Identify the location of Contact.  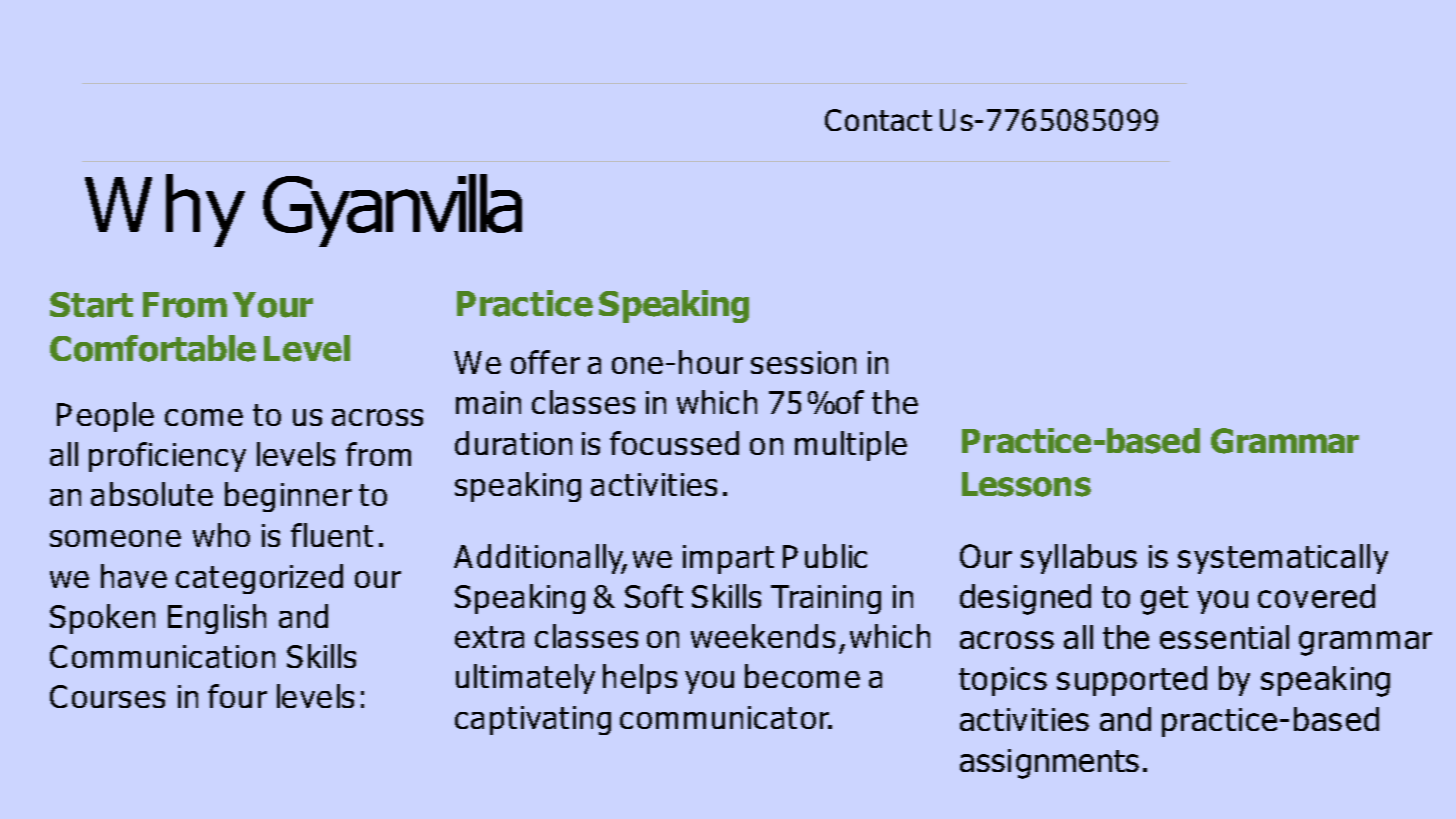
(878, 120).
